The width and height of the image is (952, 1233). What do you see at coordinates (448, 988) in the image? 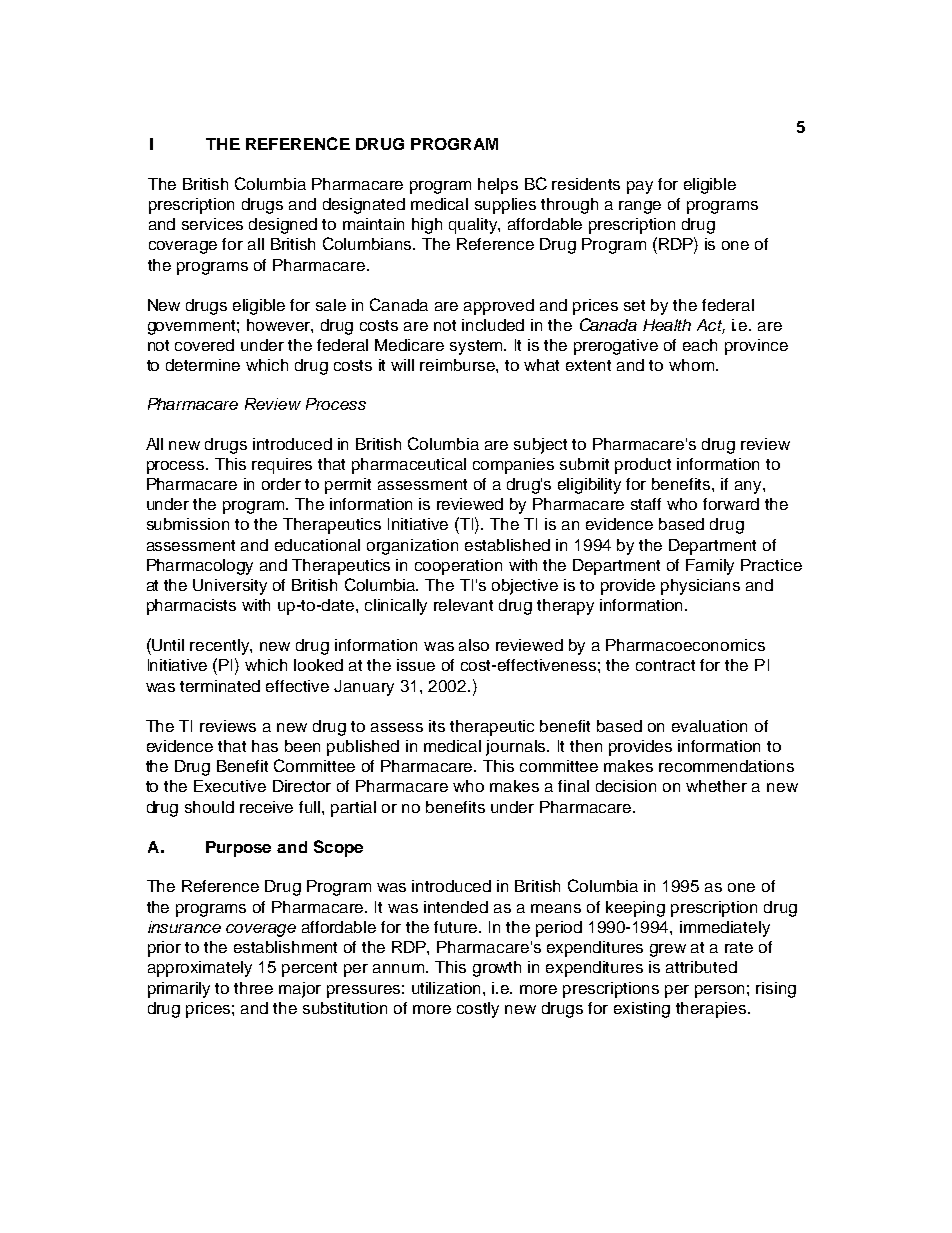
I see `utilization` at bounding box center [448, 988].
